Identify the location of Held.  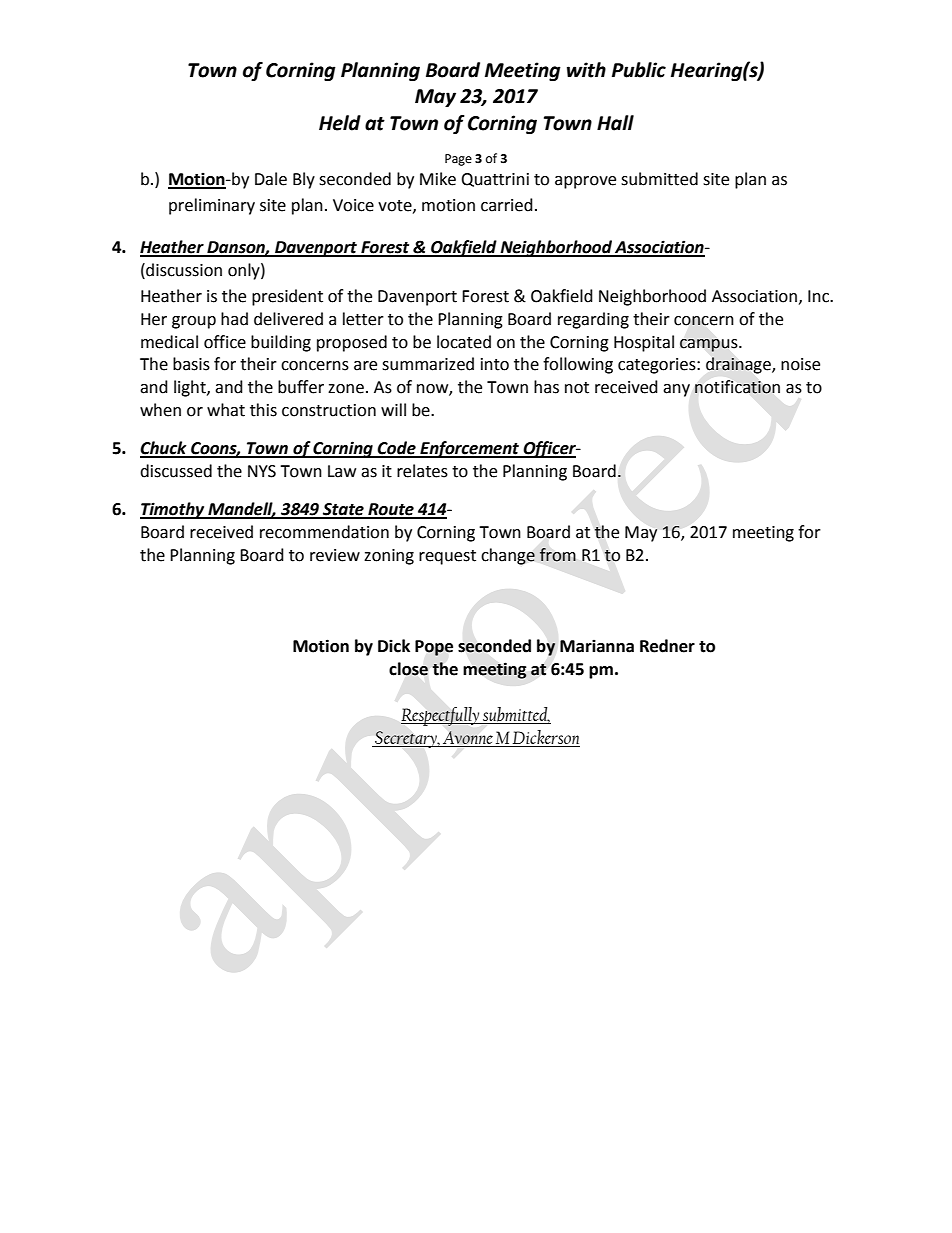
(340, 123).
